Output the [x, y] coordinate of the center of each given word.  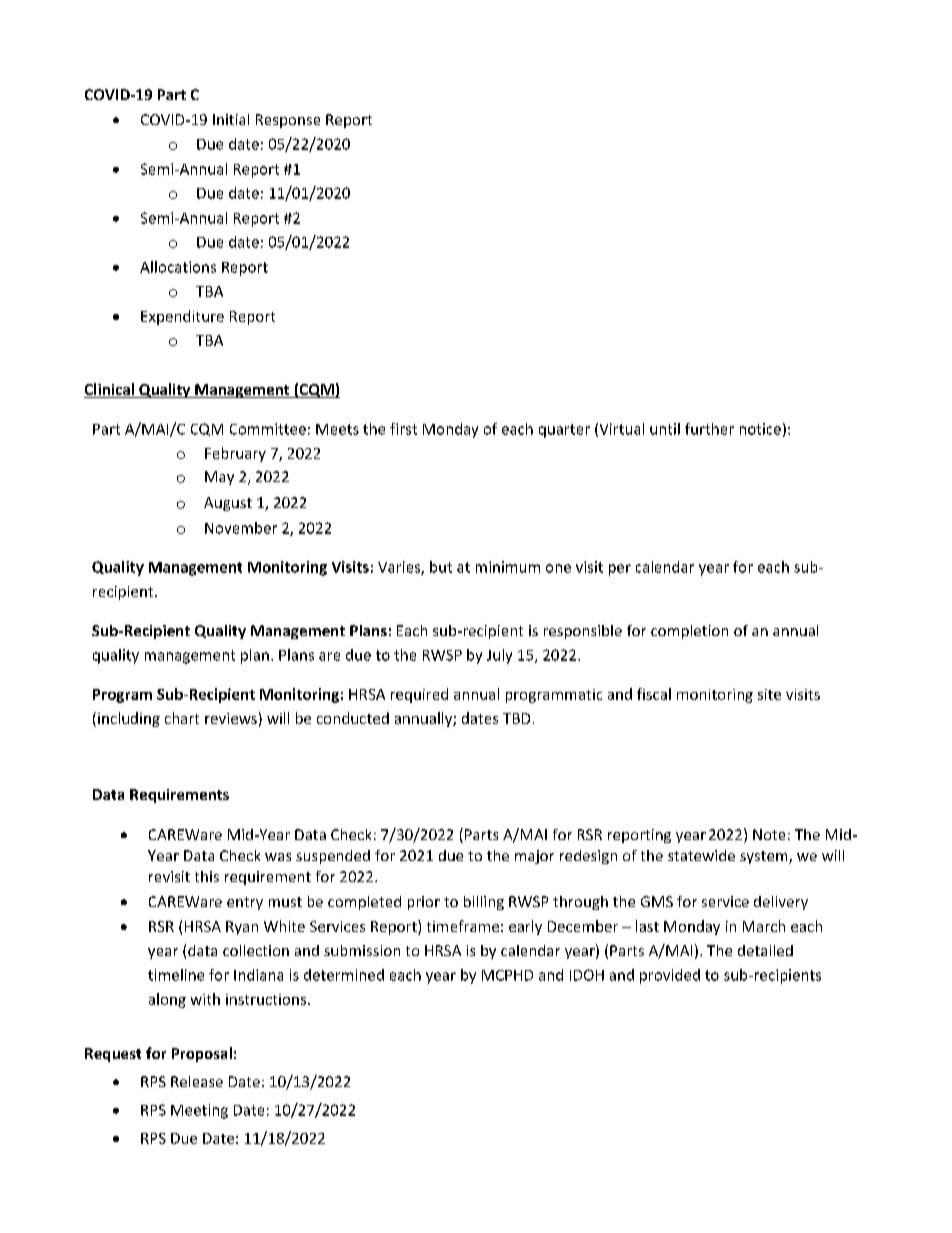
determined [344, 975]
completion [689, 632]
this [207, 876]
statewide [701, 855]
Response [288, 121]
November [241, 528]
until [665, 429]
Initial [231, 119]
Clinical [110, 390]
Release [197, 1081]
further [709, 429]
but [441, 567]
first [403, 429]
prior [424, 903]
